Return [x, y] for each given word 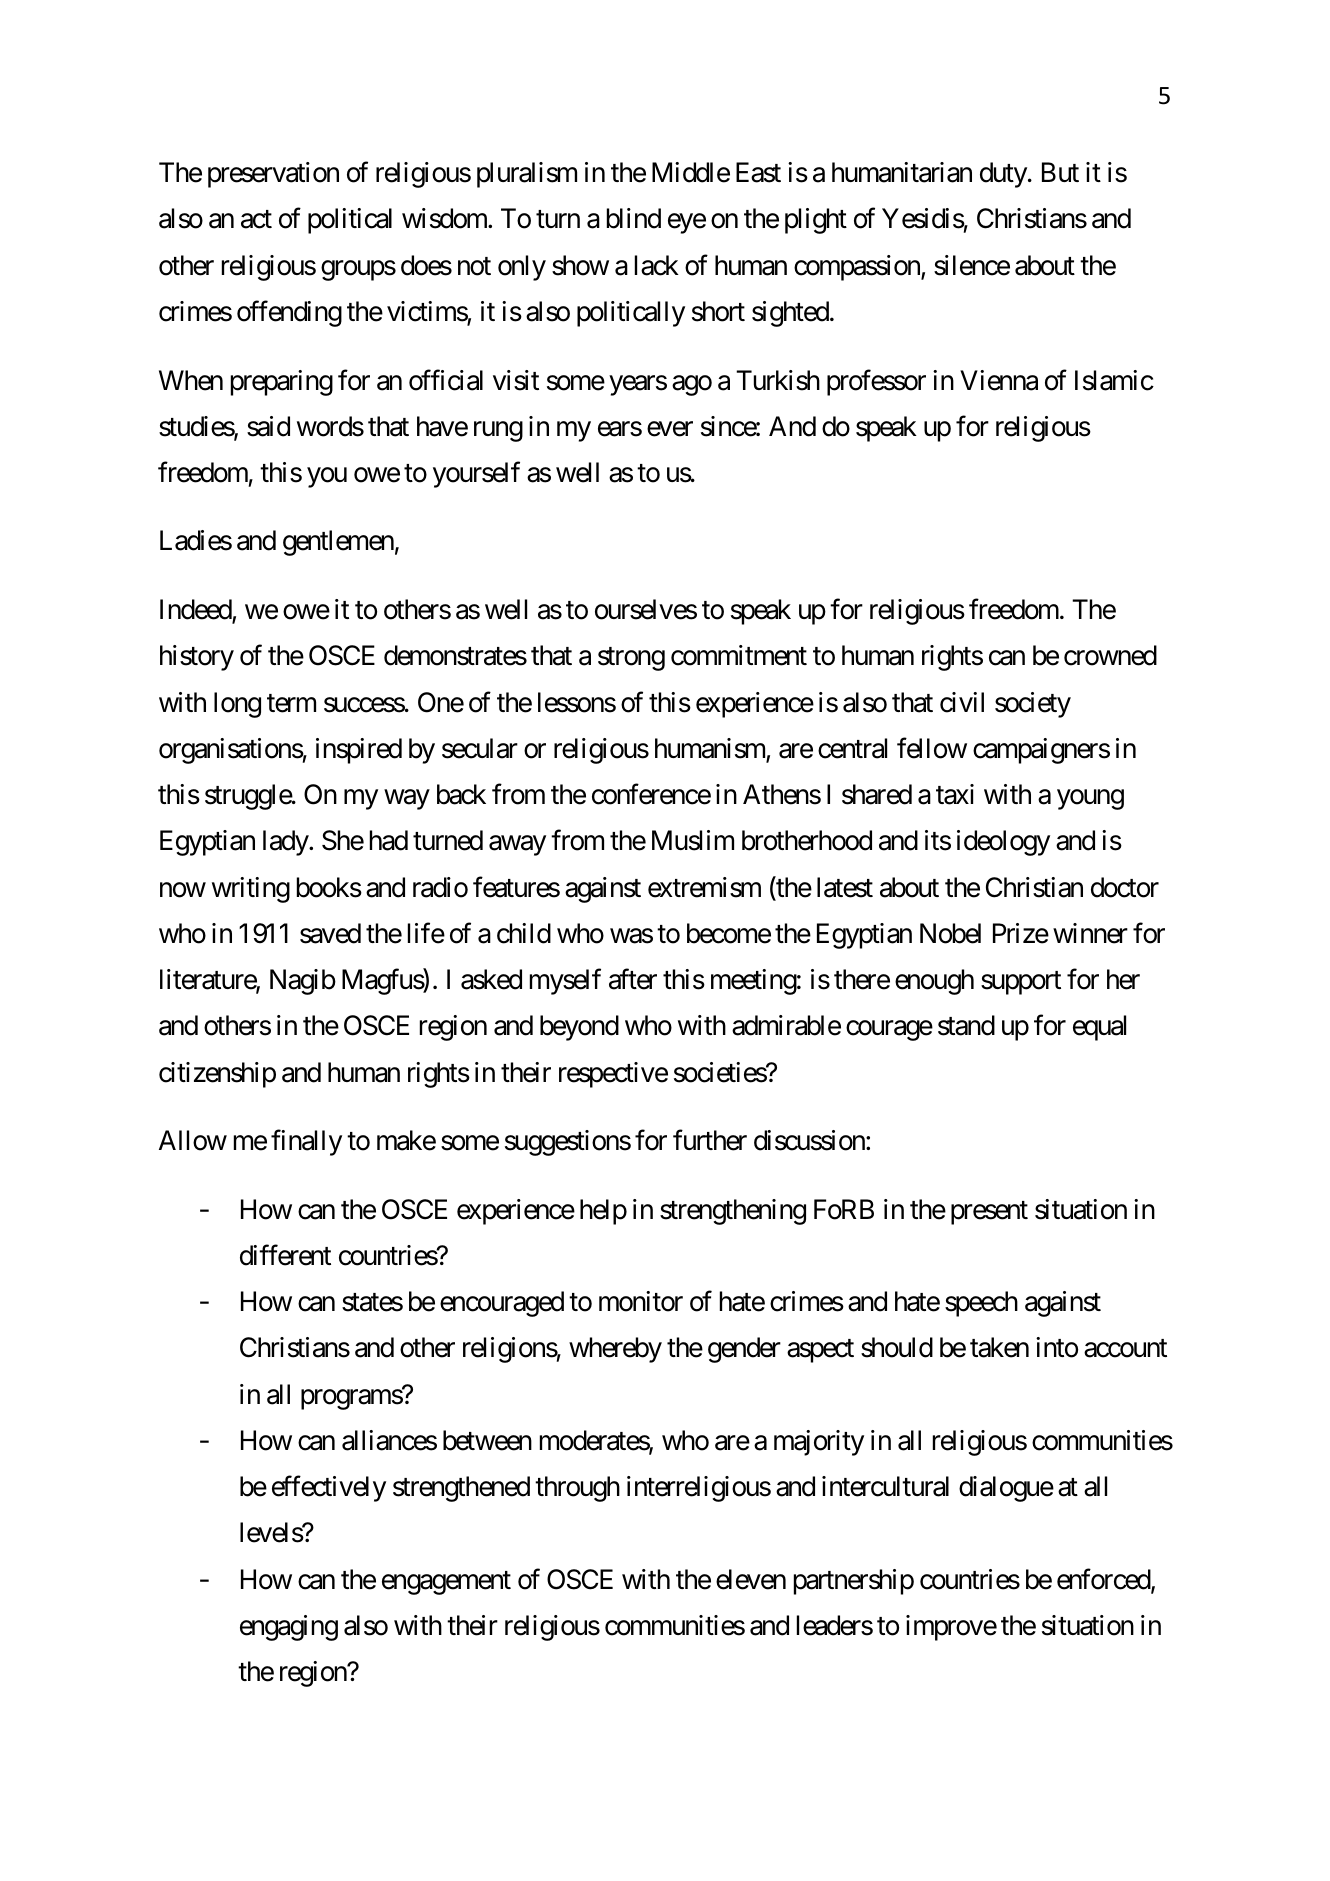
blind [634, 218]
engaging [289, 1628]
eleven [751, 1579]
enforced [1104, 1580]
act [256, 220]
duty [1003, 175]
